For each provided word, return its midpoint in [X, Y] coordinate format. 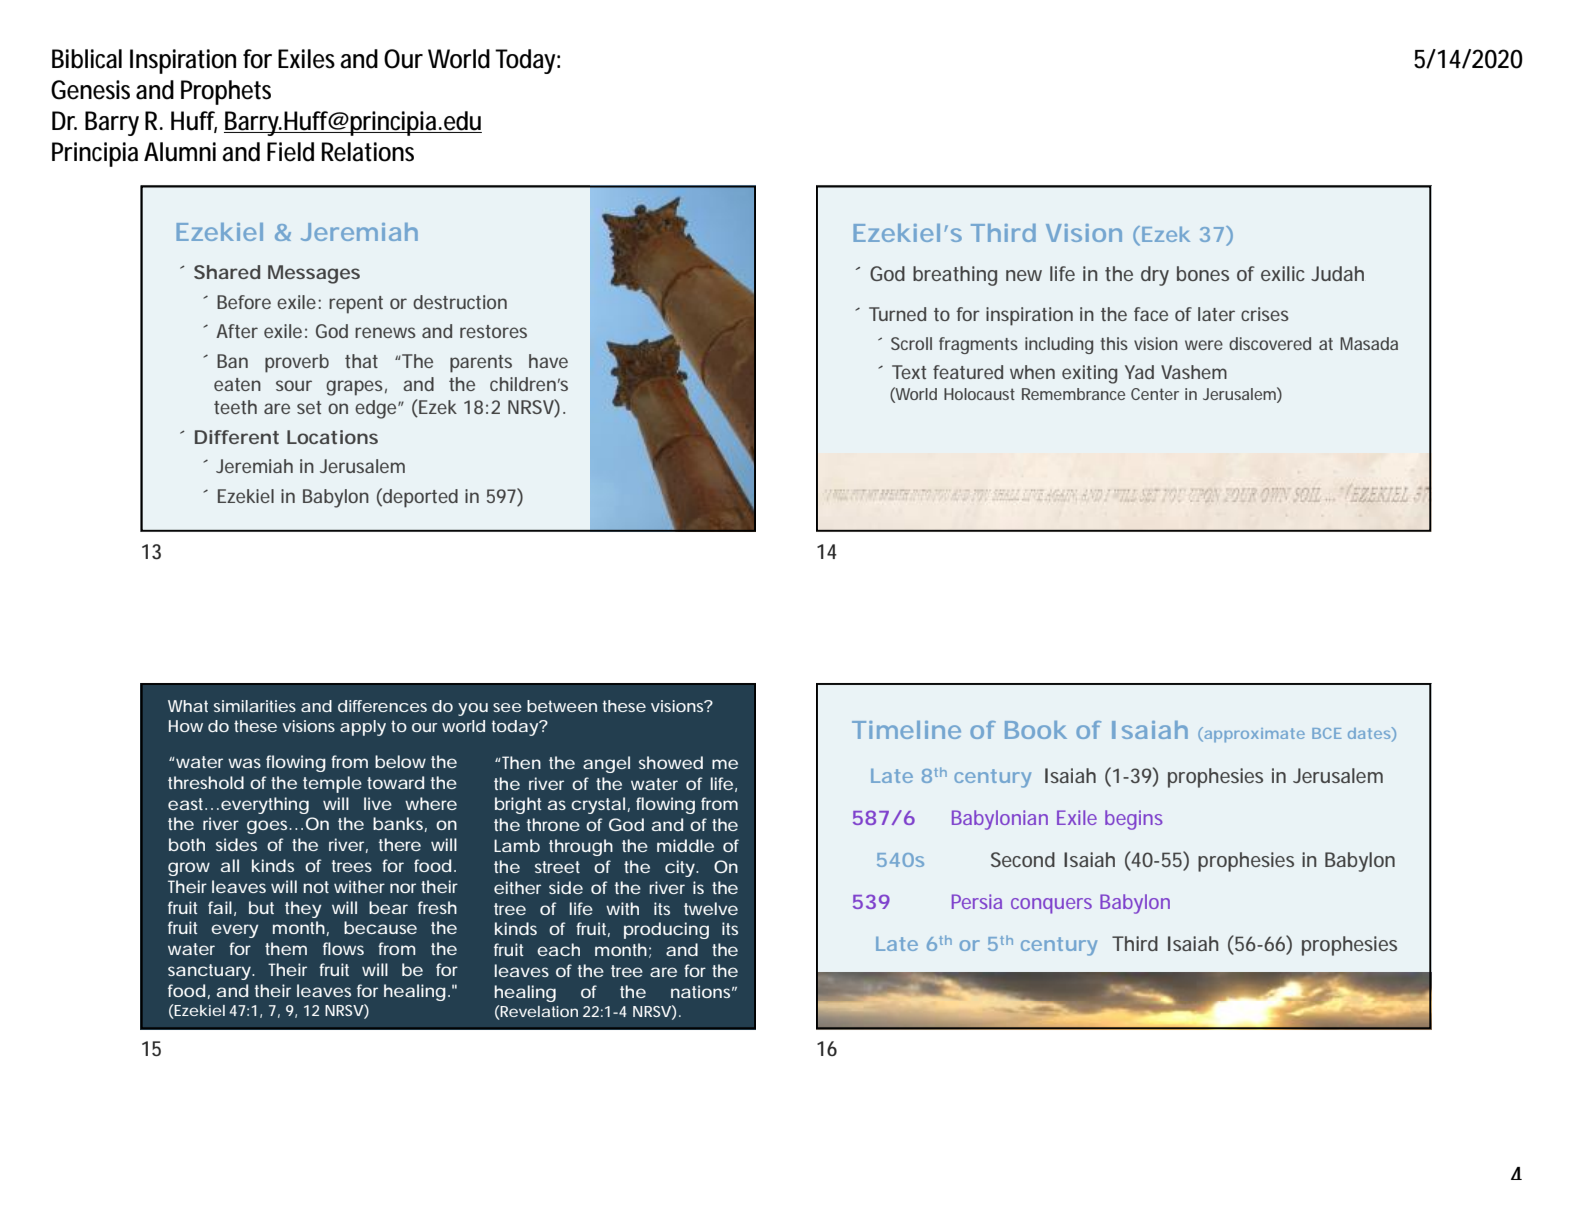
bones [1203, 273]
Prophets [226, 92]
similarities [255, 706]
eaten [237, 384]
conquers [1051, 906]
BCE [1326, 733]
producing [666, 930]
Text [909, 372]
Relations [368, 152]
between [562, 706]
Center [1155, 394]
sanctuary [210, 972]
